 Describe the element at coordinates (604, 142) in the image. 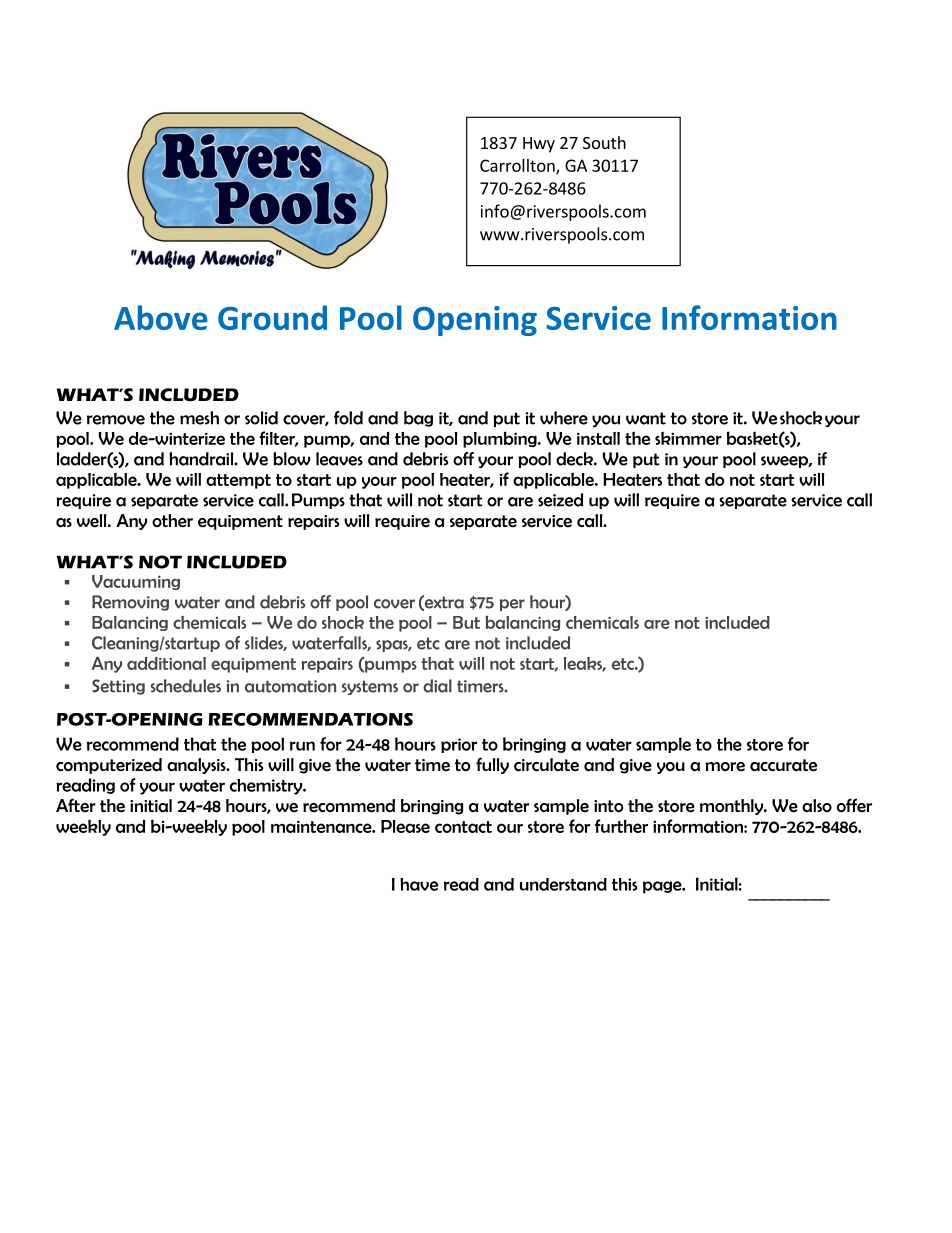

I see `South` at that location.
